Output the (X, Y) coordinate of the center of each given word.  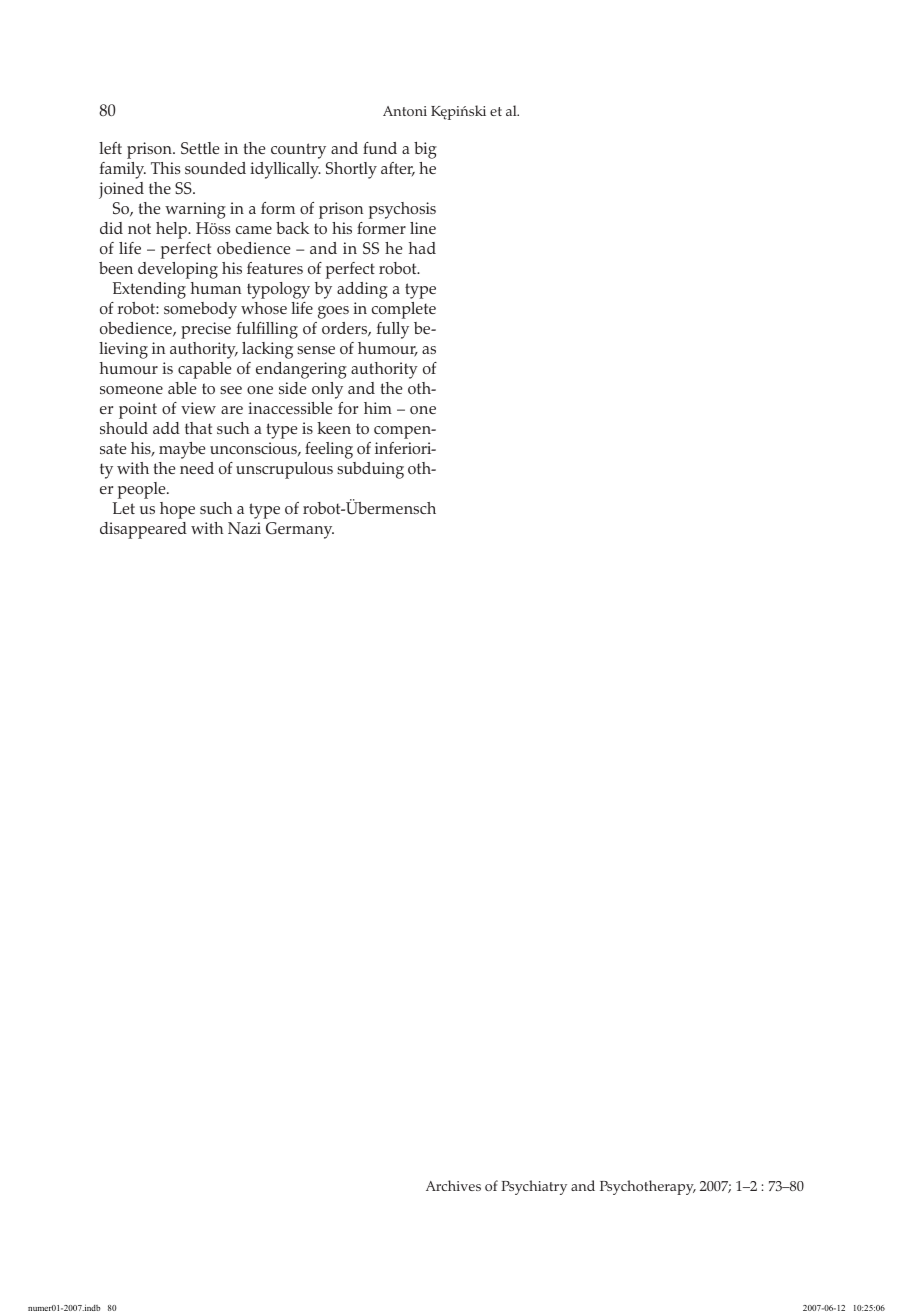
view (198, 408)
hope (177, 510)
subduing (370, 470)
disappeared (143, 530)
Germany (300, 530)
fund (380, 148)
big (425, 150)
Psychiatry (534, 1187)
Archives (453, 1185)
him (378, 408)
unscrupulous (284, 470)
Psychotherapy (648, 1187)
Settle (200, 148)
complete (404, 310)
